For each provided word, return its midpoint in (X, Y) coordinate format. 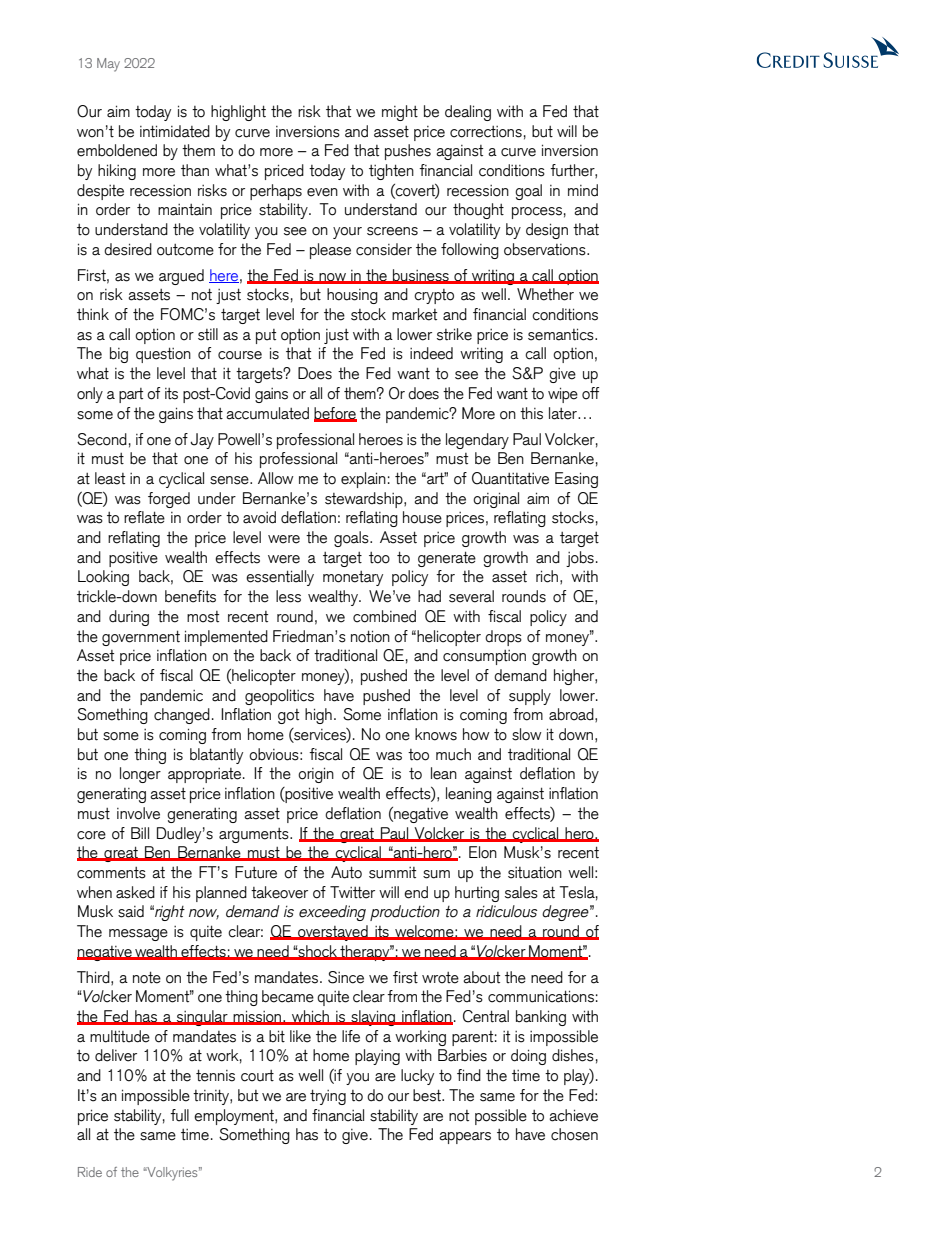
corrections (486, 132)
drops (503, 638)
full (179, 1115)
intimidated (175, 131)
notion (370, 636)
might (400, 113)
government (141, 638)
